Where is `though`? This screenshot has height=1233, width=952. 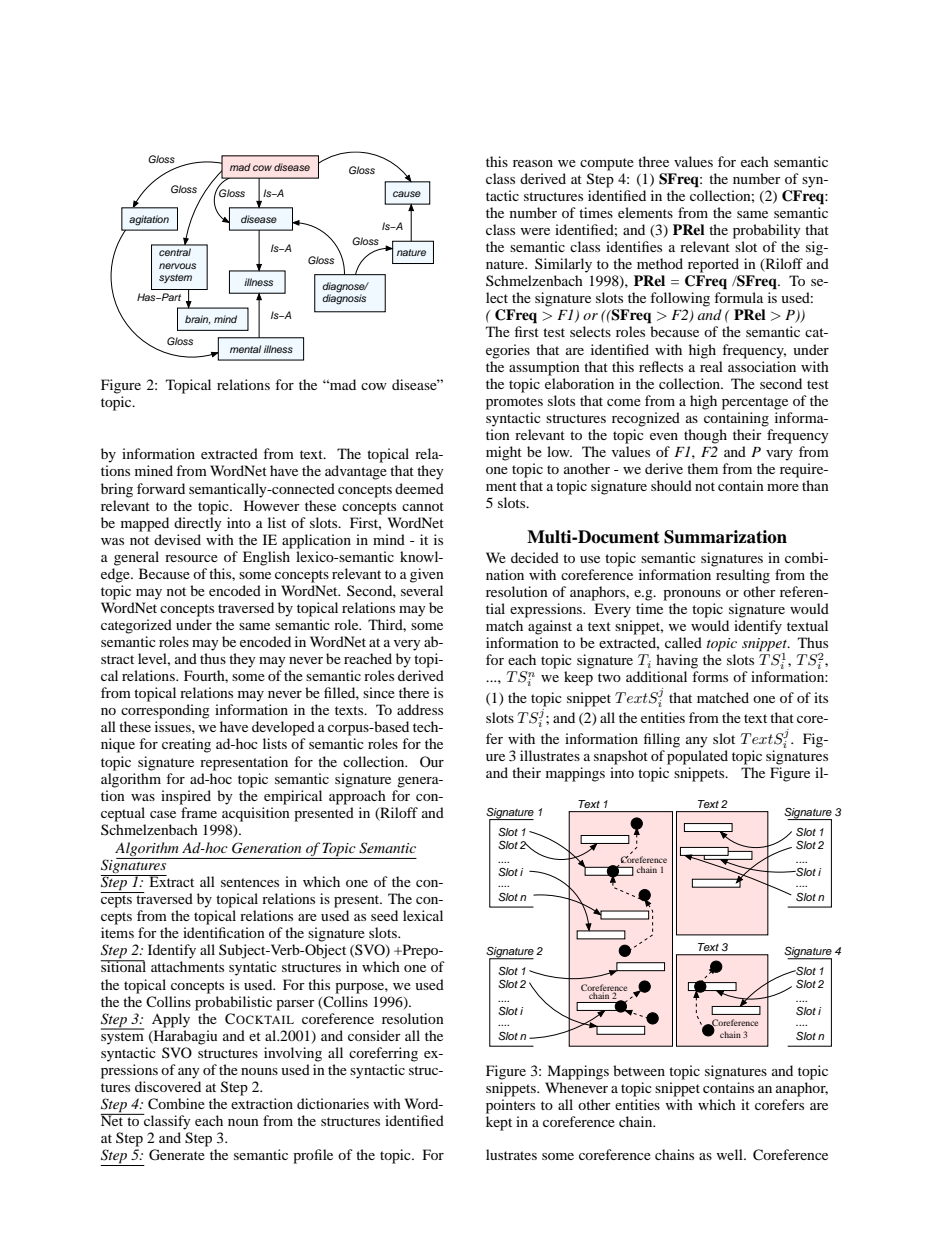
though is located at coordinates (705, 436).
